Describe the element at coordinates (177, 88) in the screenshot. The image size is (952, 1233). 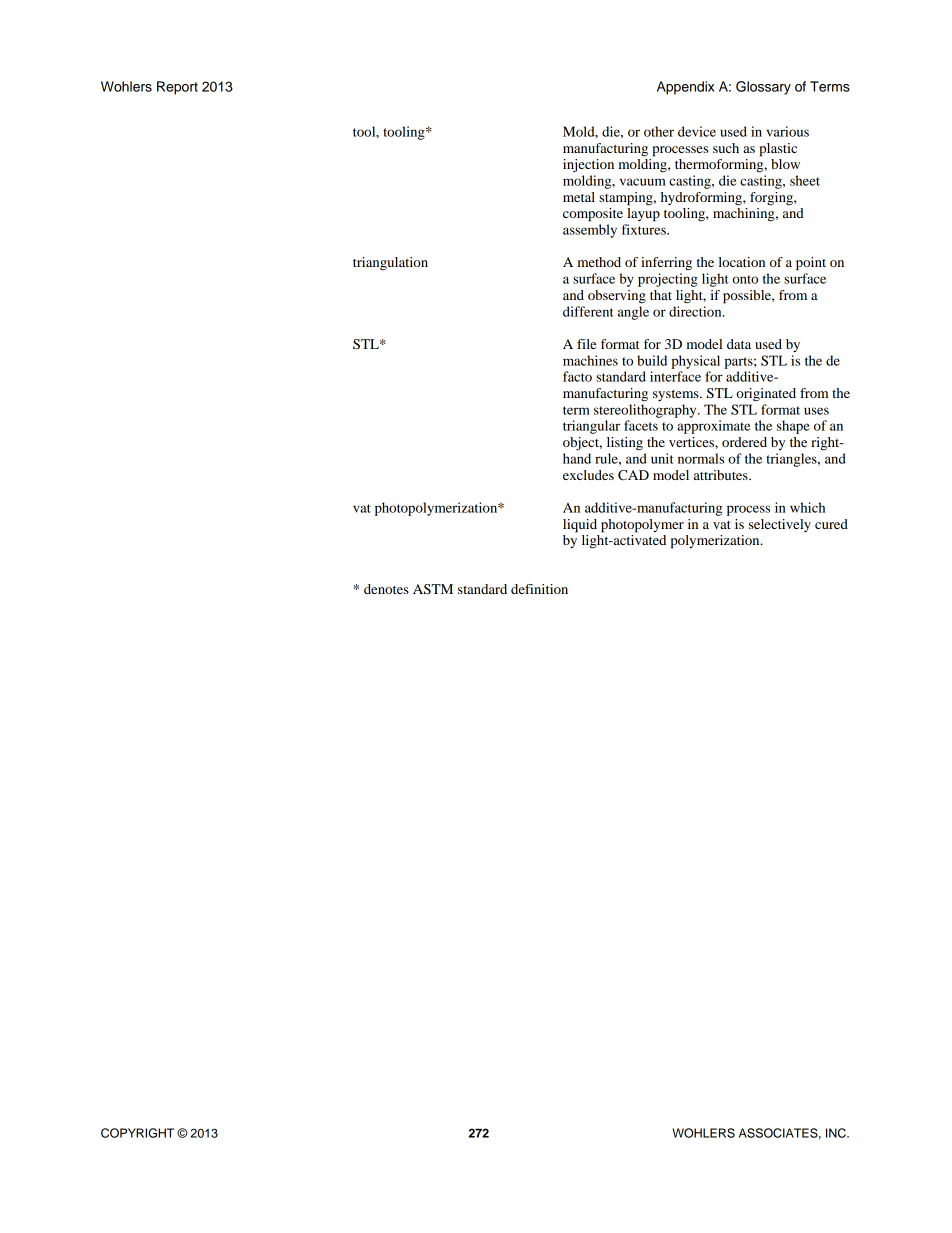
I see `Report` at that location.
